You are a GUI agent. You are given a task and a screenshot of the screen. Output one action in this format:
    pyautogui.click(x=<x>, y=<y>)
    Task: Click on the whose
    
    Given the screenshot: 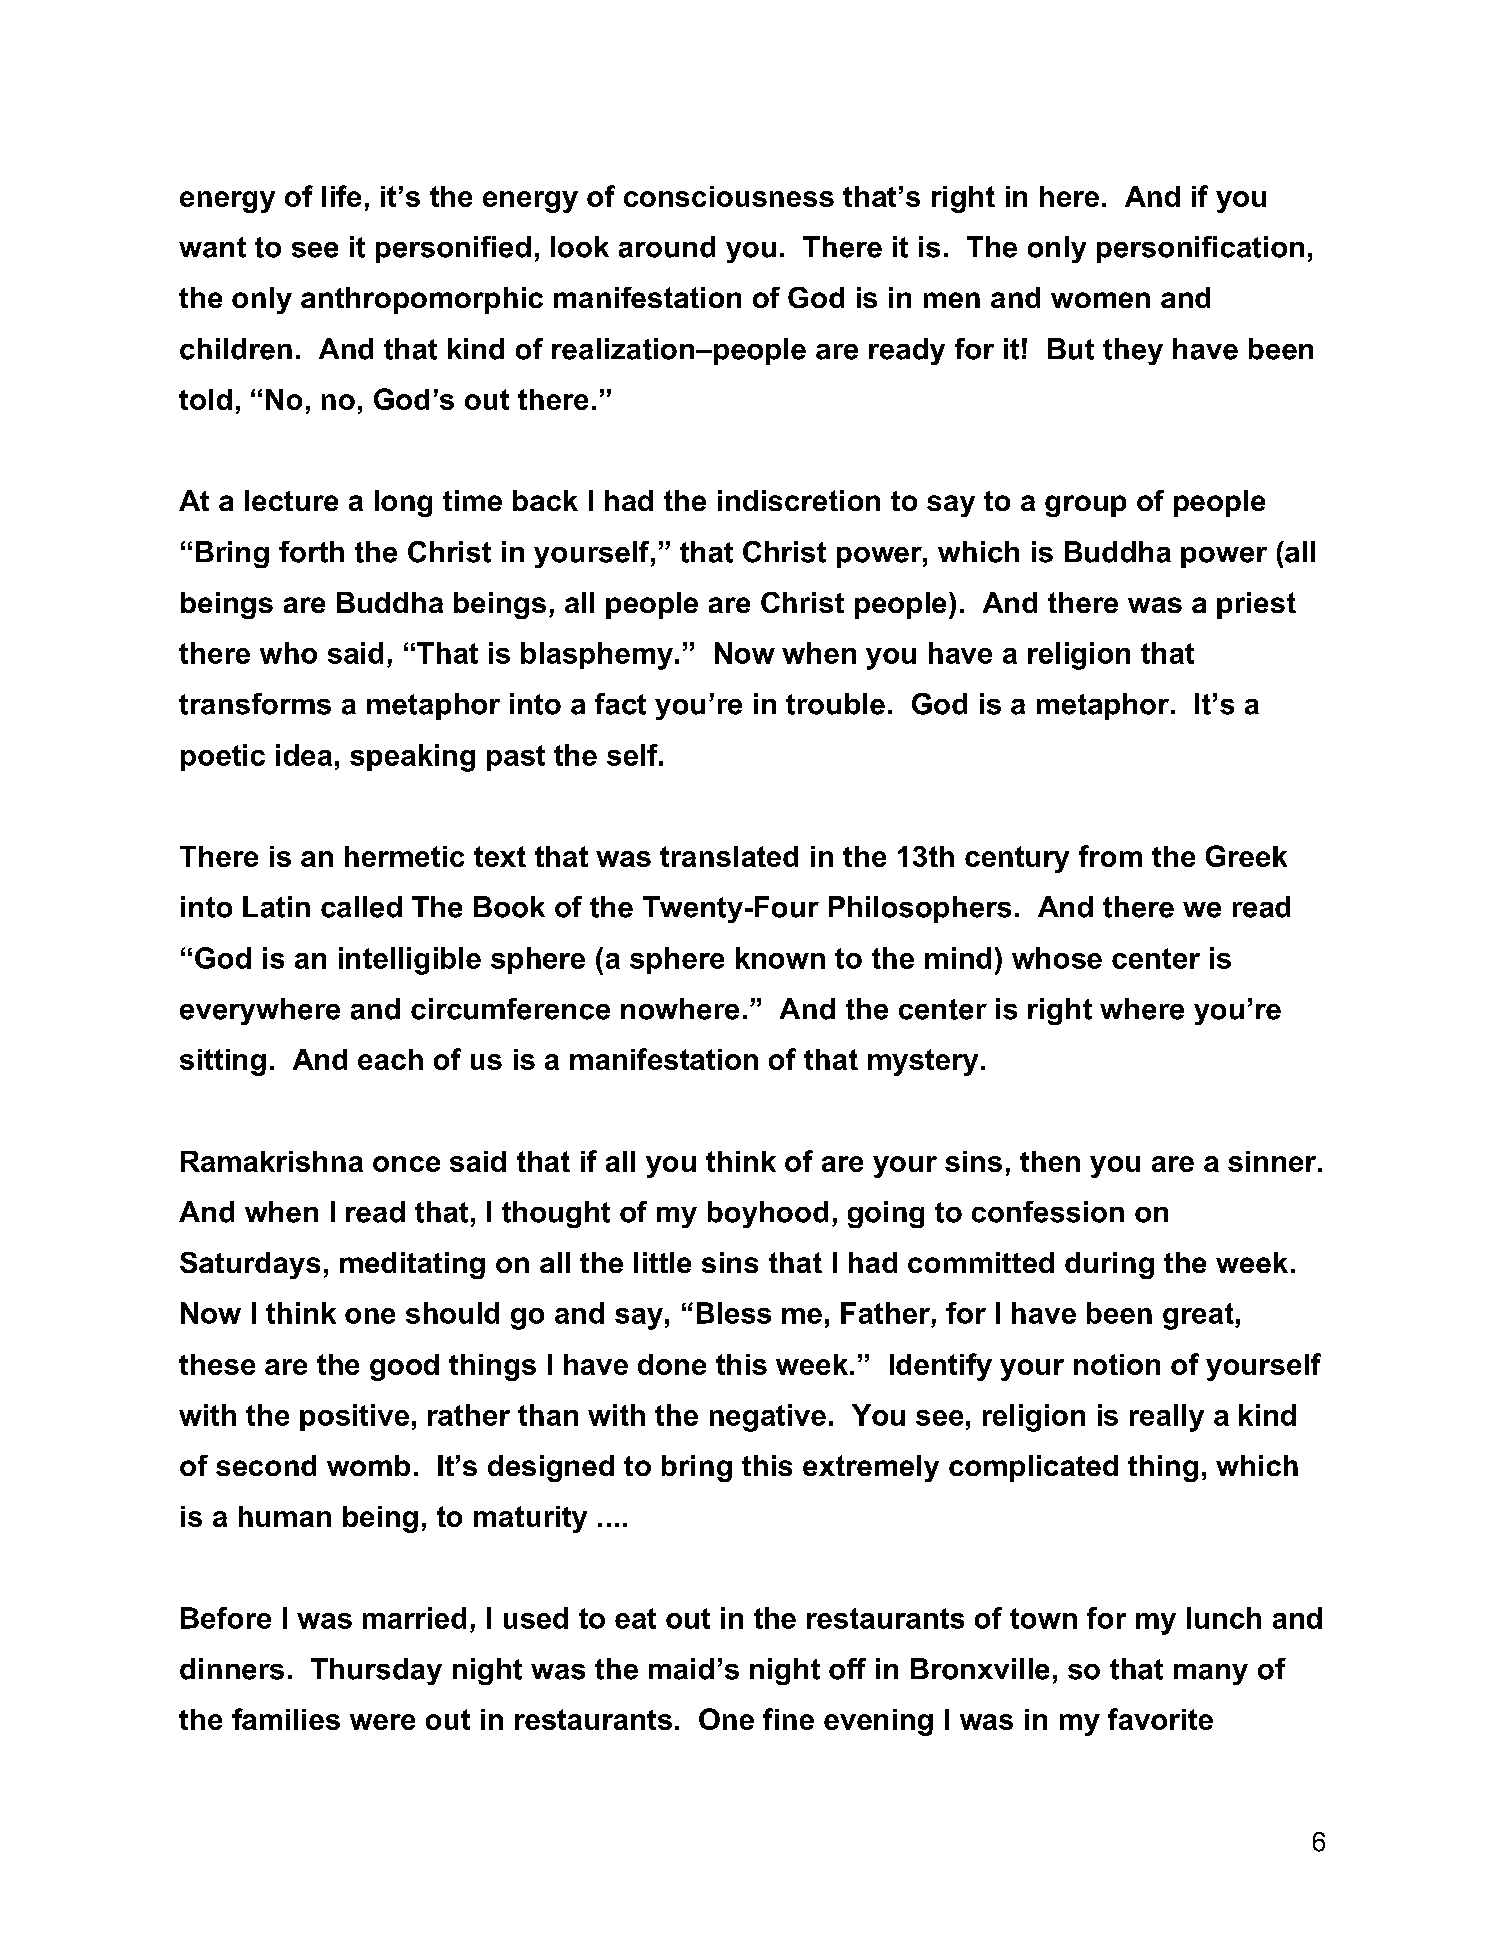 What is the action you would take?
    pyautogui.click(x=1057, y=958)
